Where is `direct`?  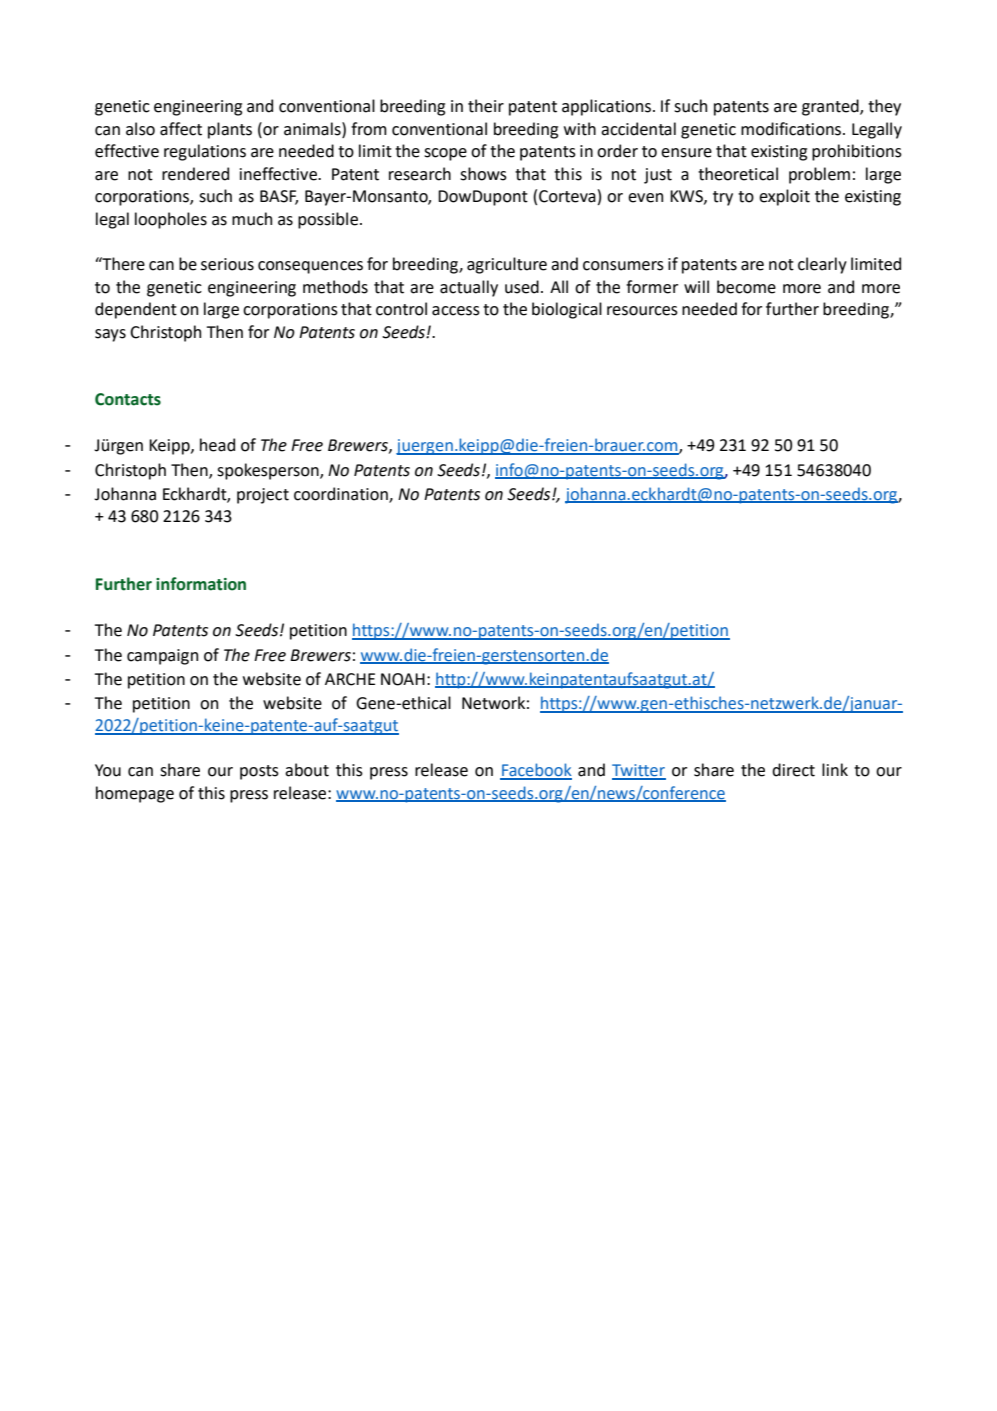
direct is located at coordinates (793, 770).
